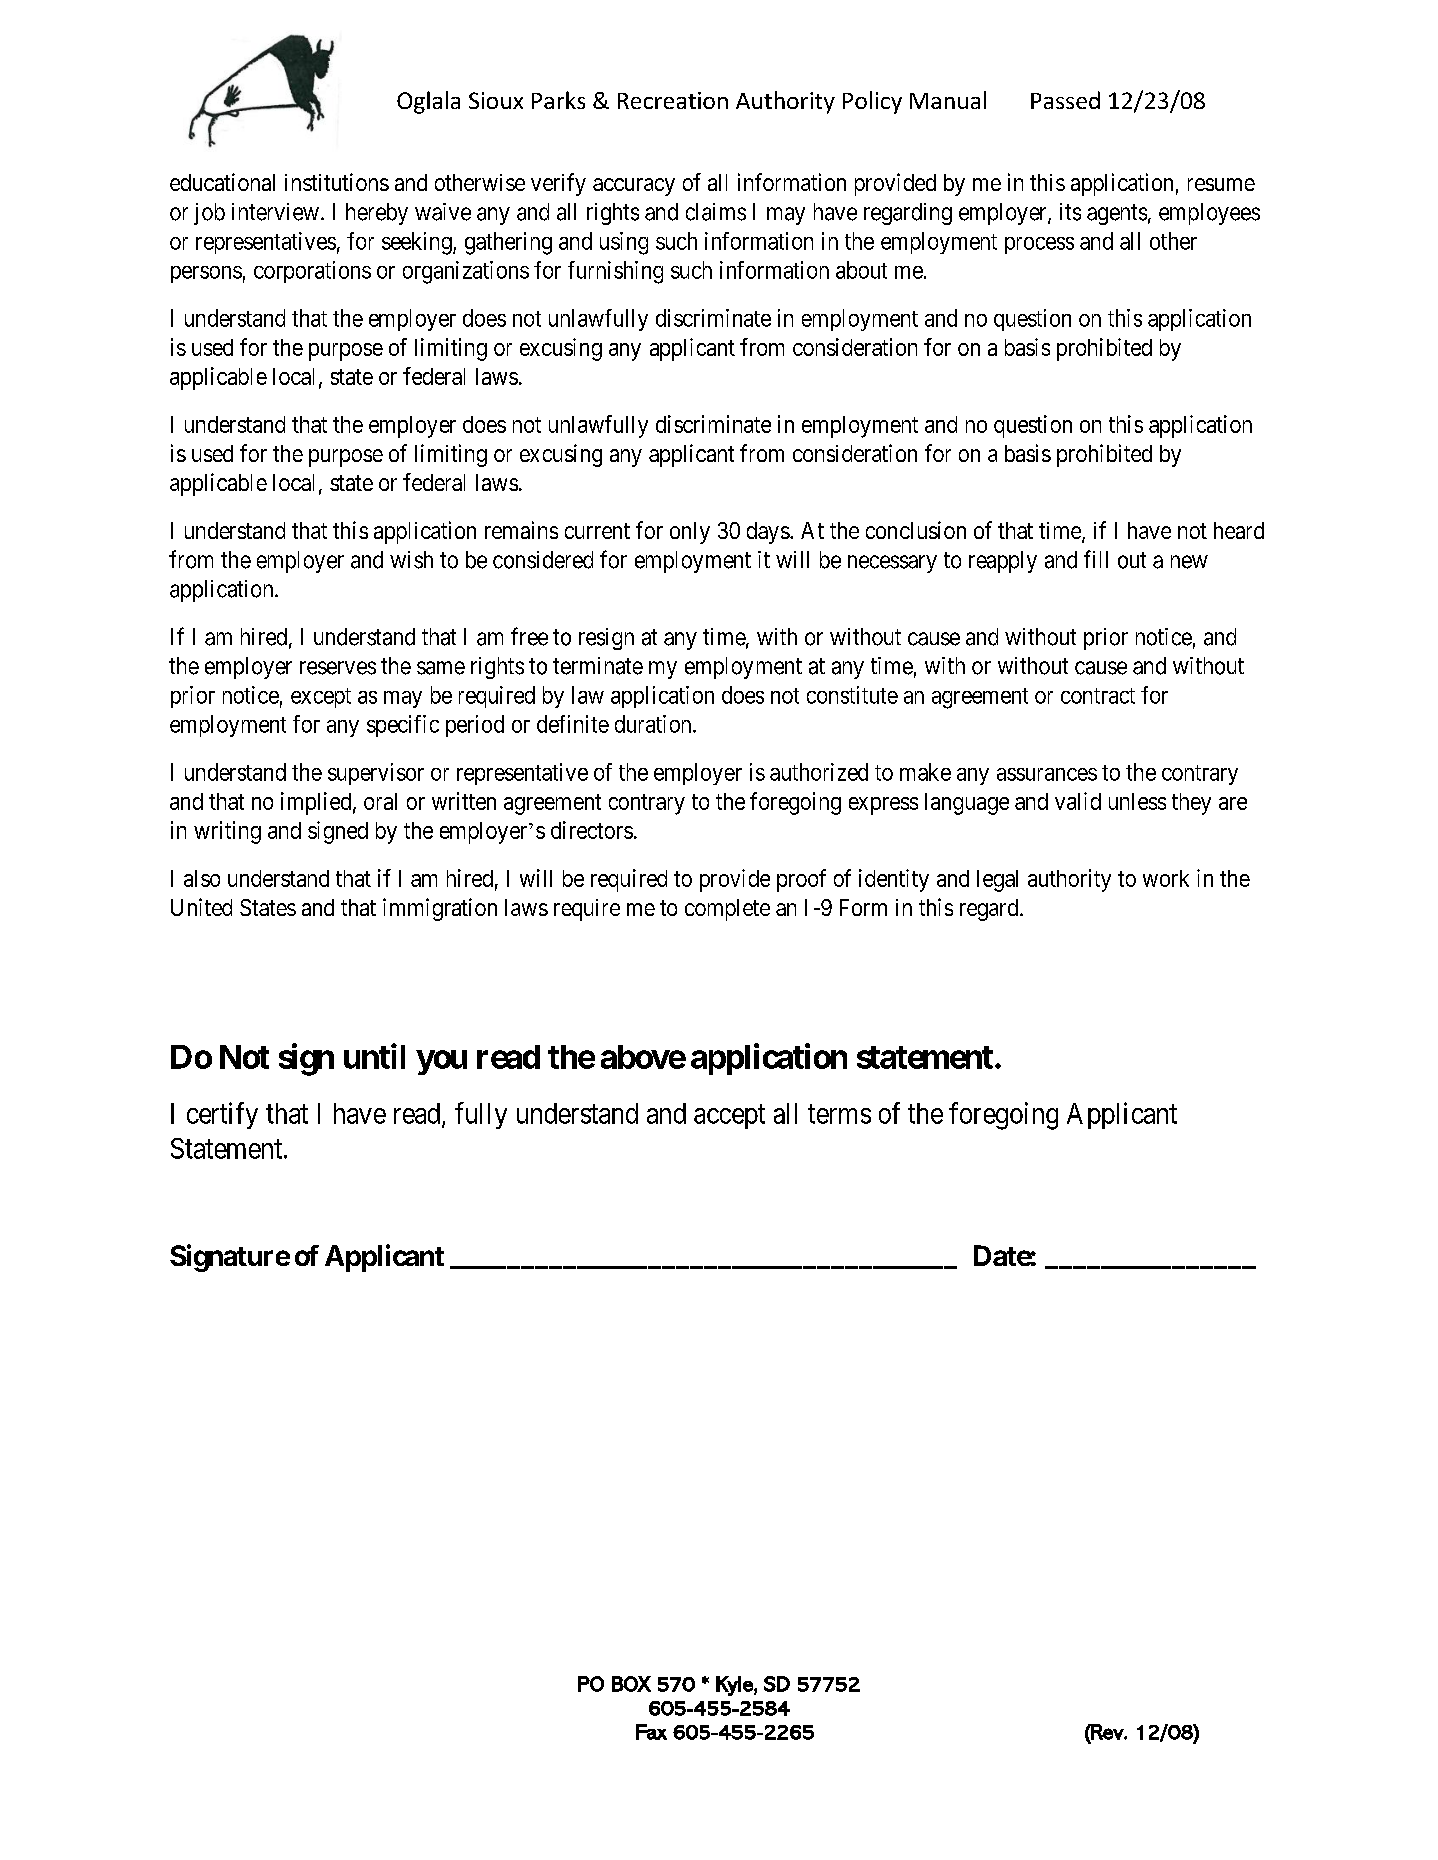 The height and width of the screenshot is (1860, 1438). I want to click on terms, so click(839, 1114).
